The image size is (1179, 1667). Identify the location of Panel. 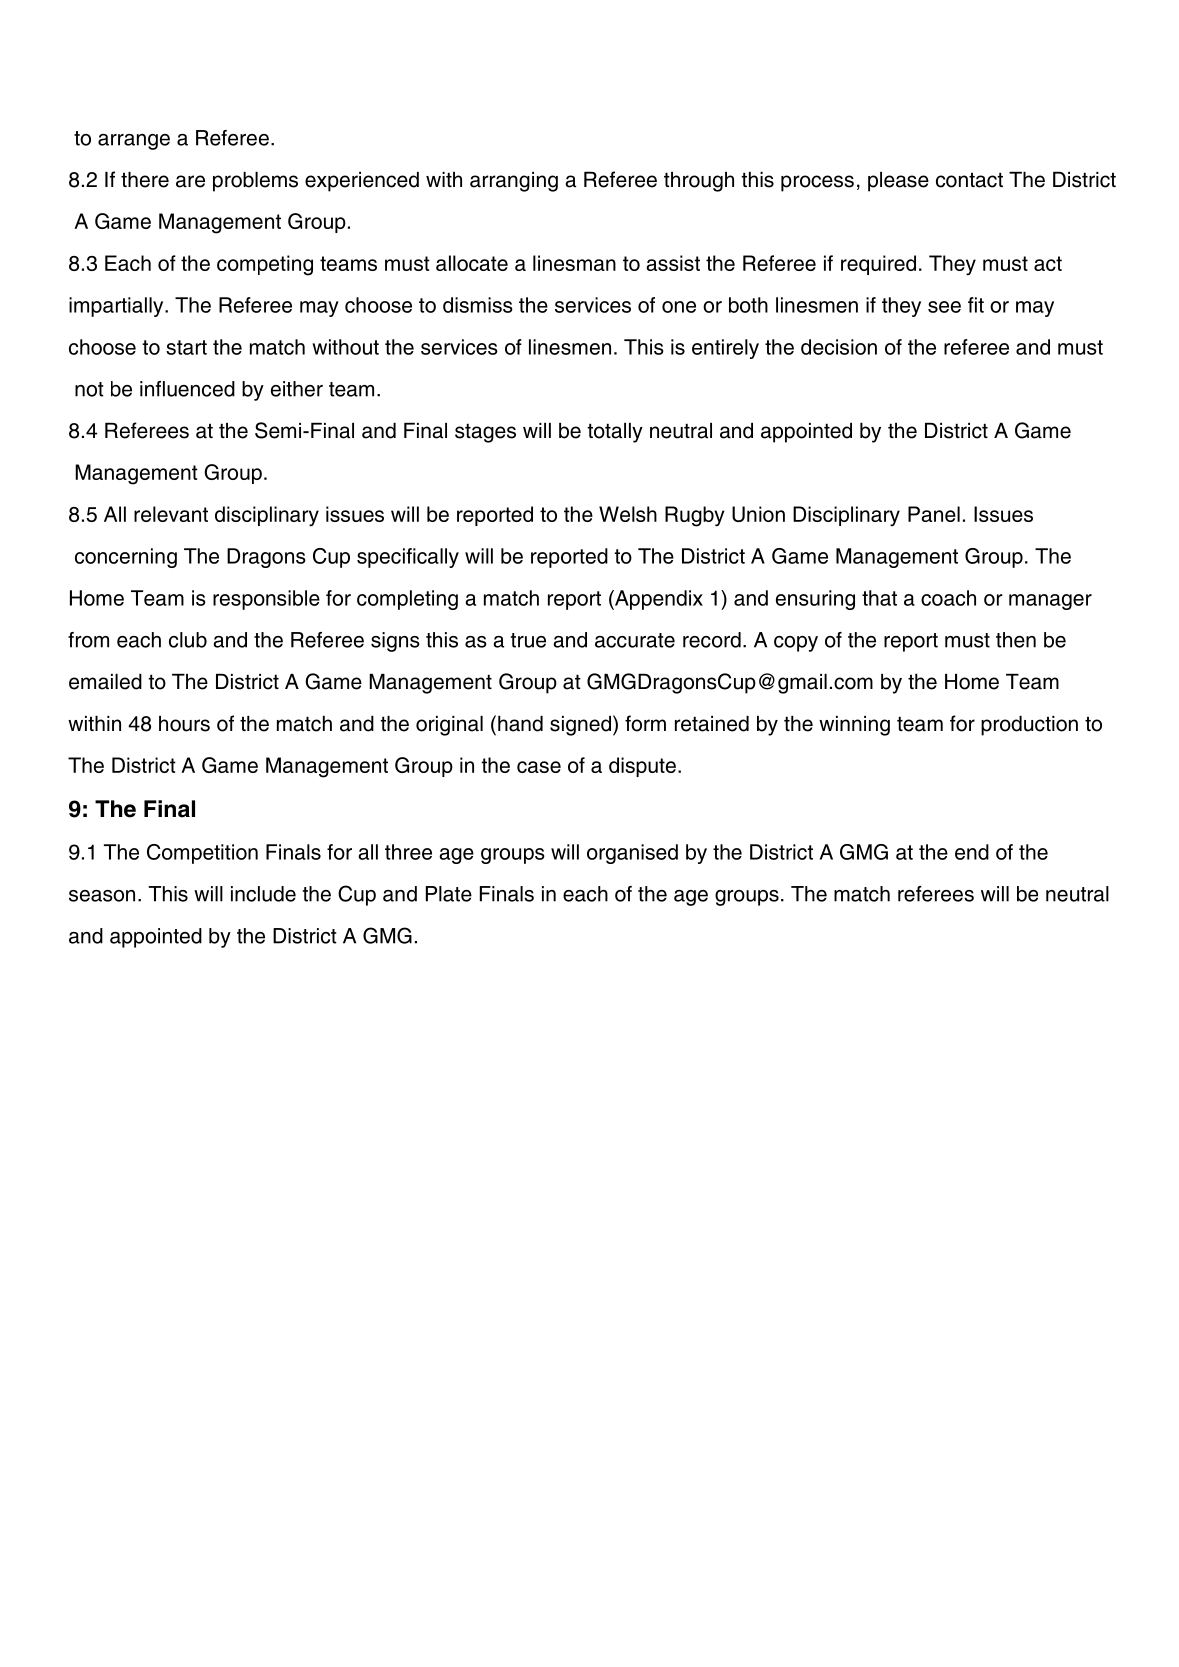
(934, 514).
